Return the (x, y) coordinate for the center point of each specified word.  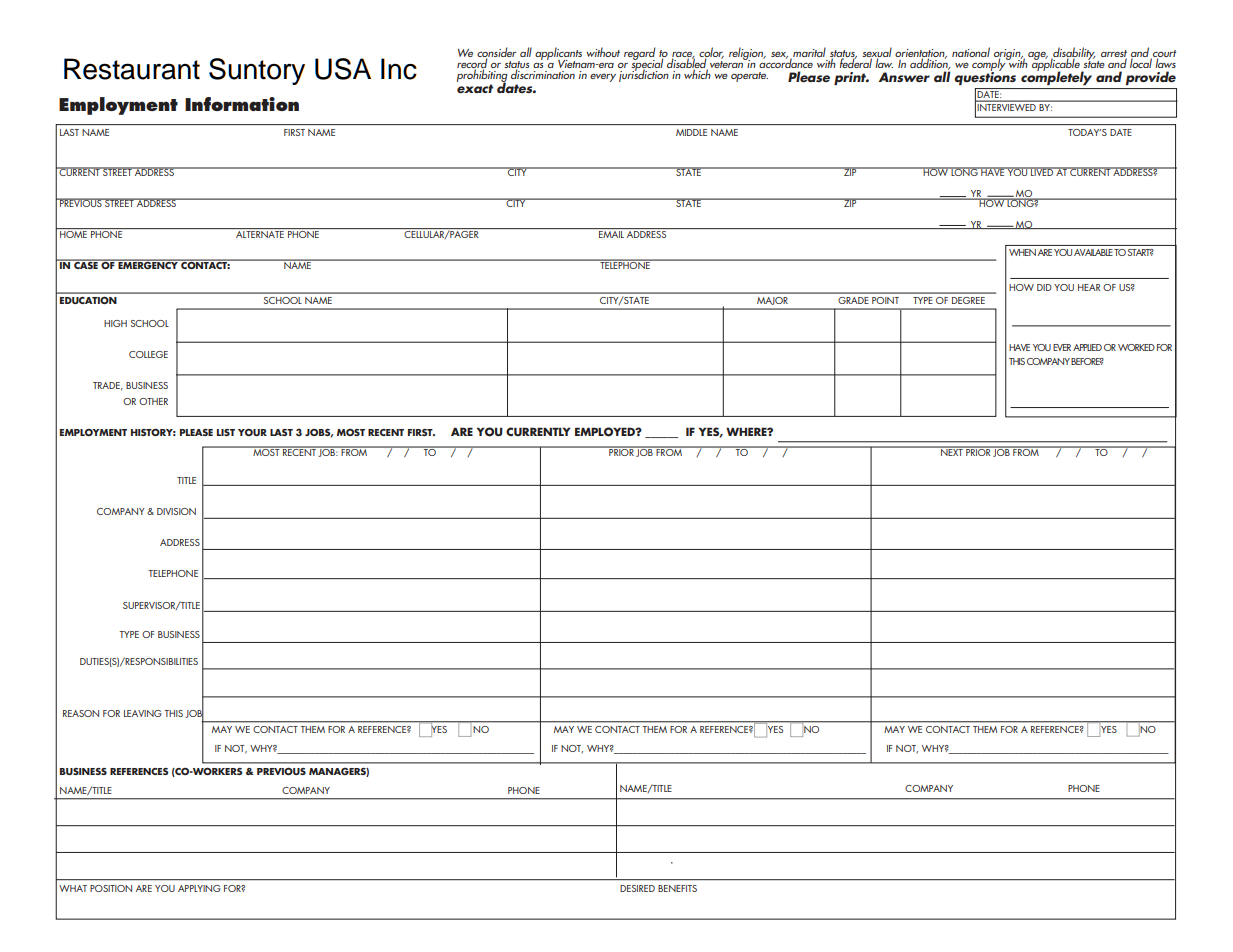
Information (242, 104)
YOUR (252, 432)
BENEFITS (677, 888)
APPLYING (199, 888)
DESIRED (637, 888)
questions (985, 77)
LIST (226, 432)
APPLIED (1087, 347)
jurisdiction (644, 74)
